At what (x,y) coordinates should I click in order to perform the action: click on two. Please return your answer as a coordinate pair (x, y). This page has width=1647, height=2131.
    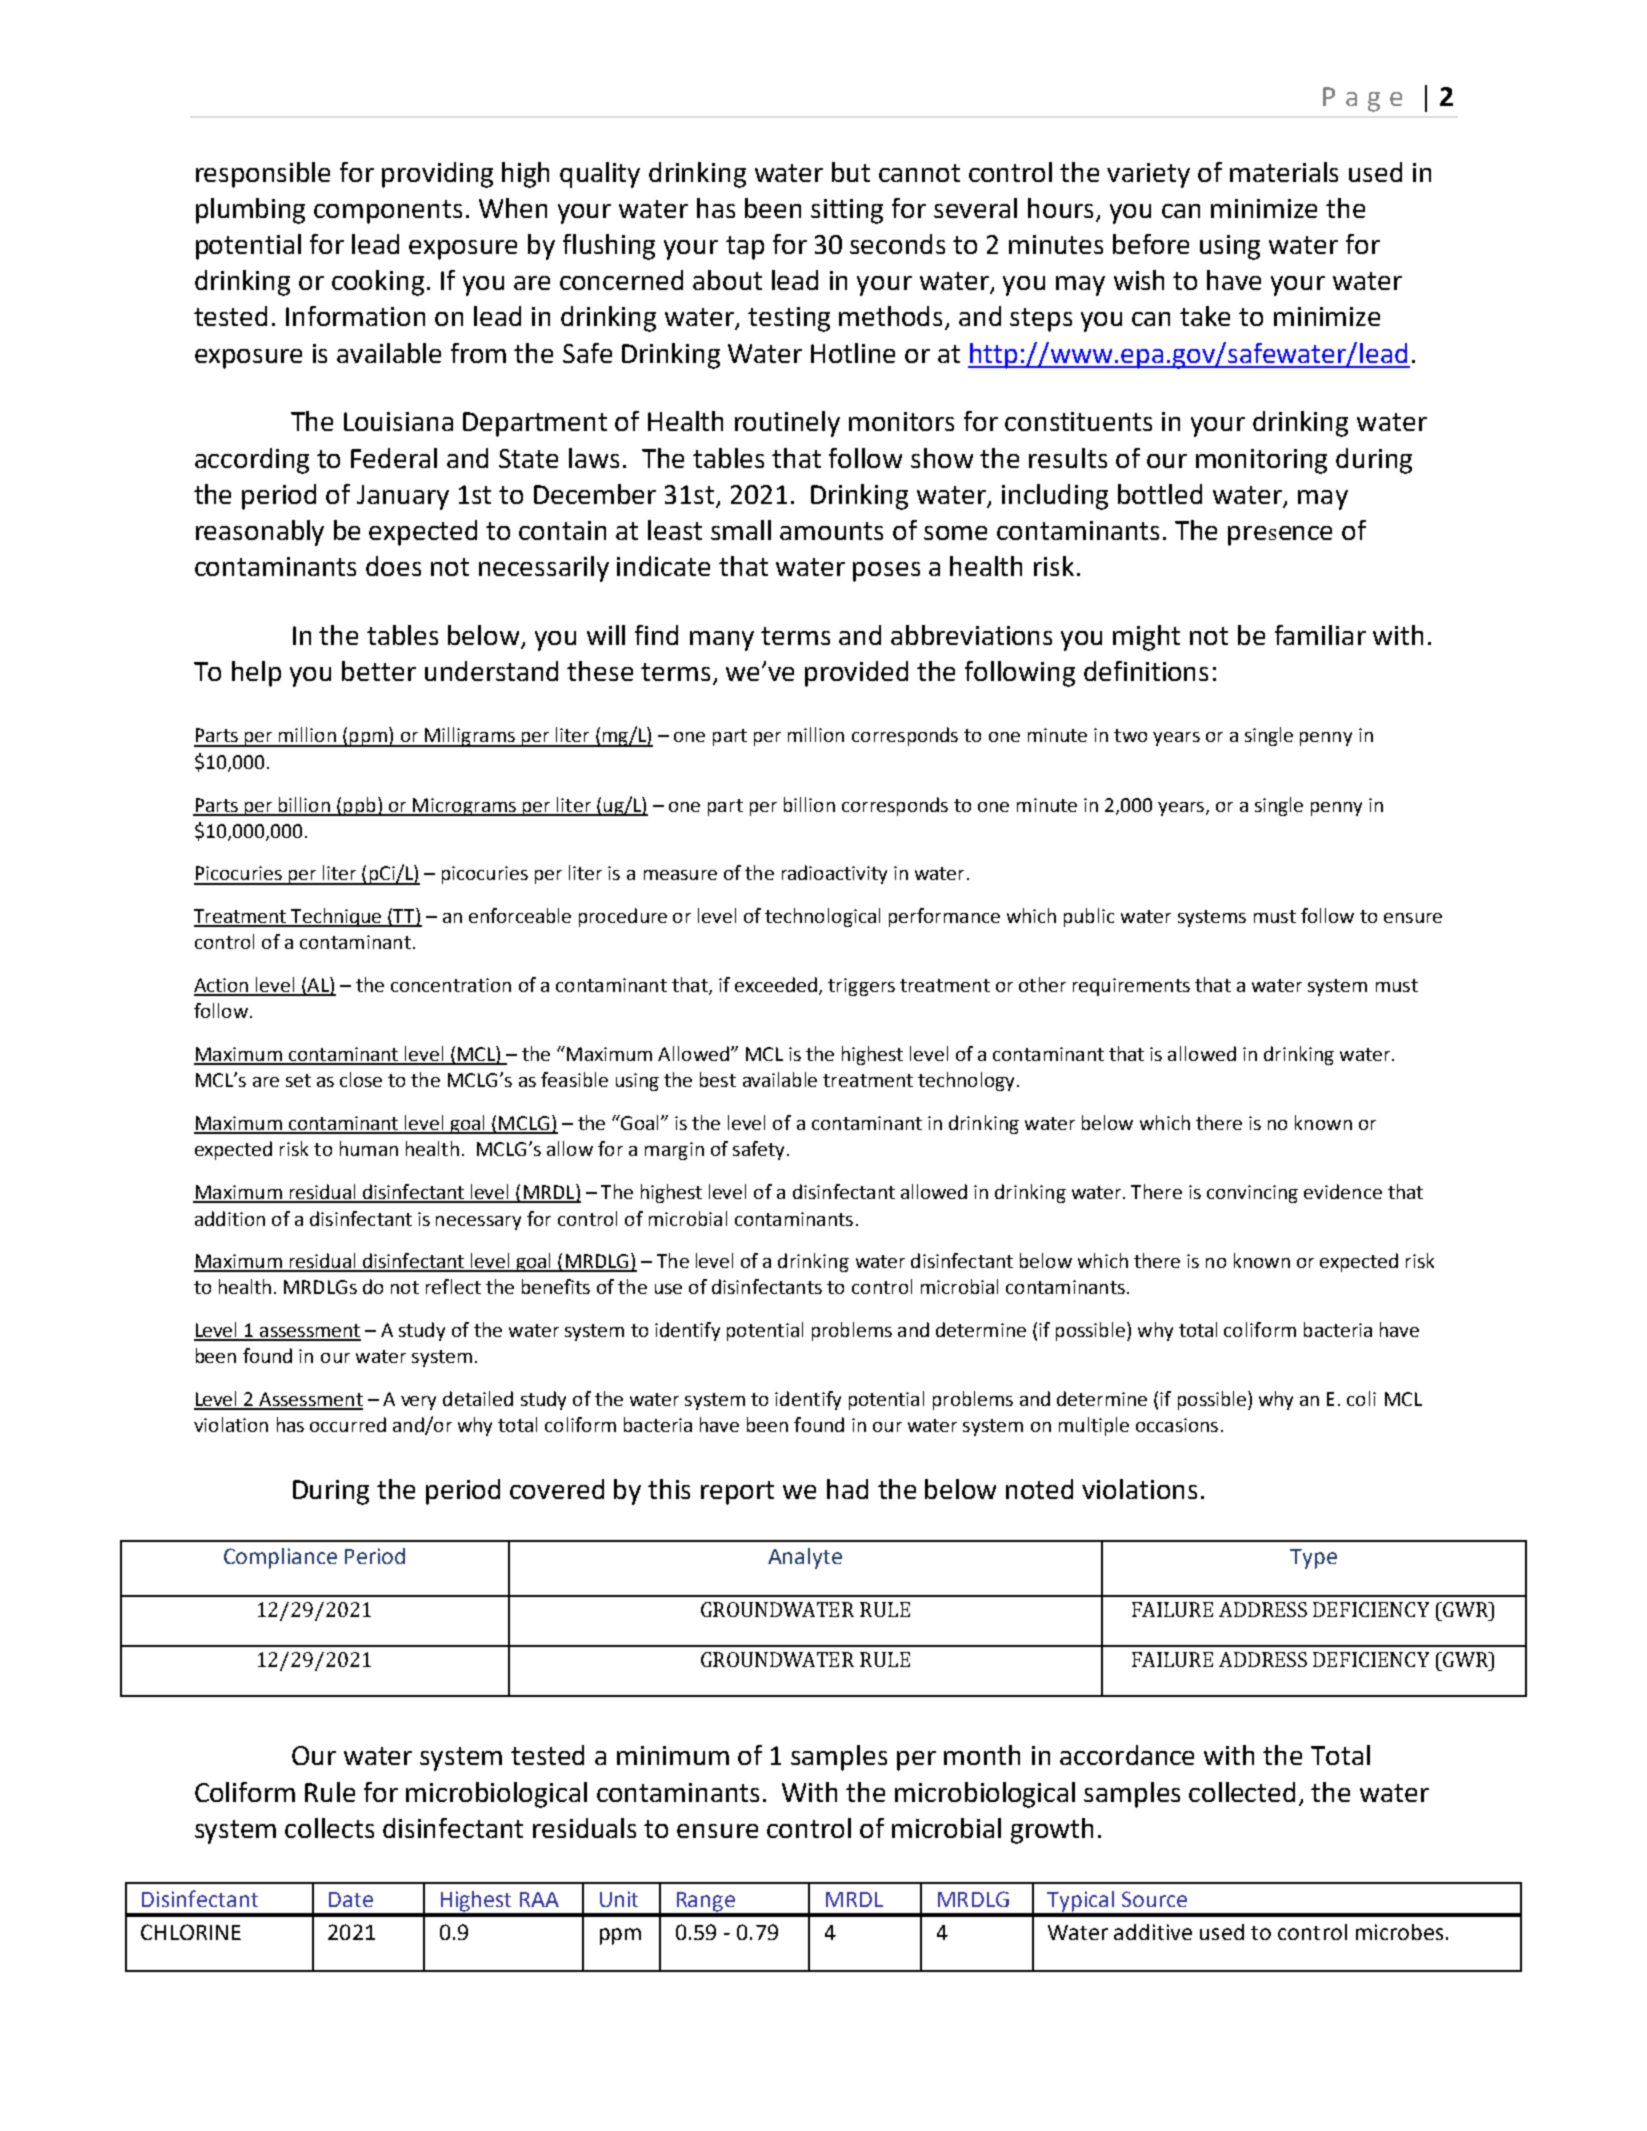
    Looking at the image, I should click on (1130, 735).
